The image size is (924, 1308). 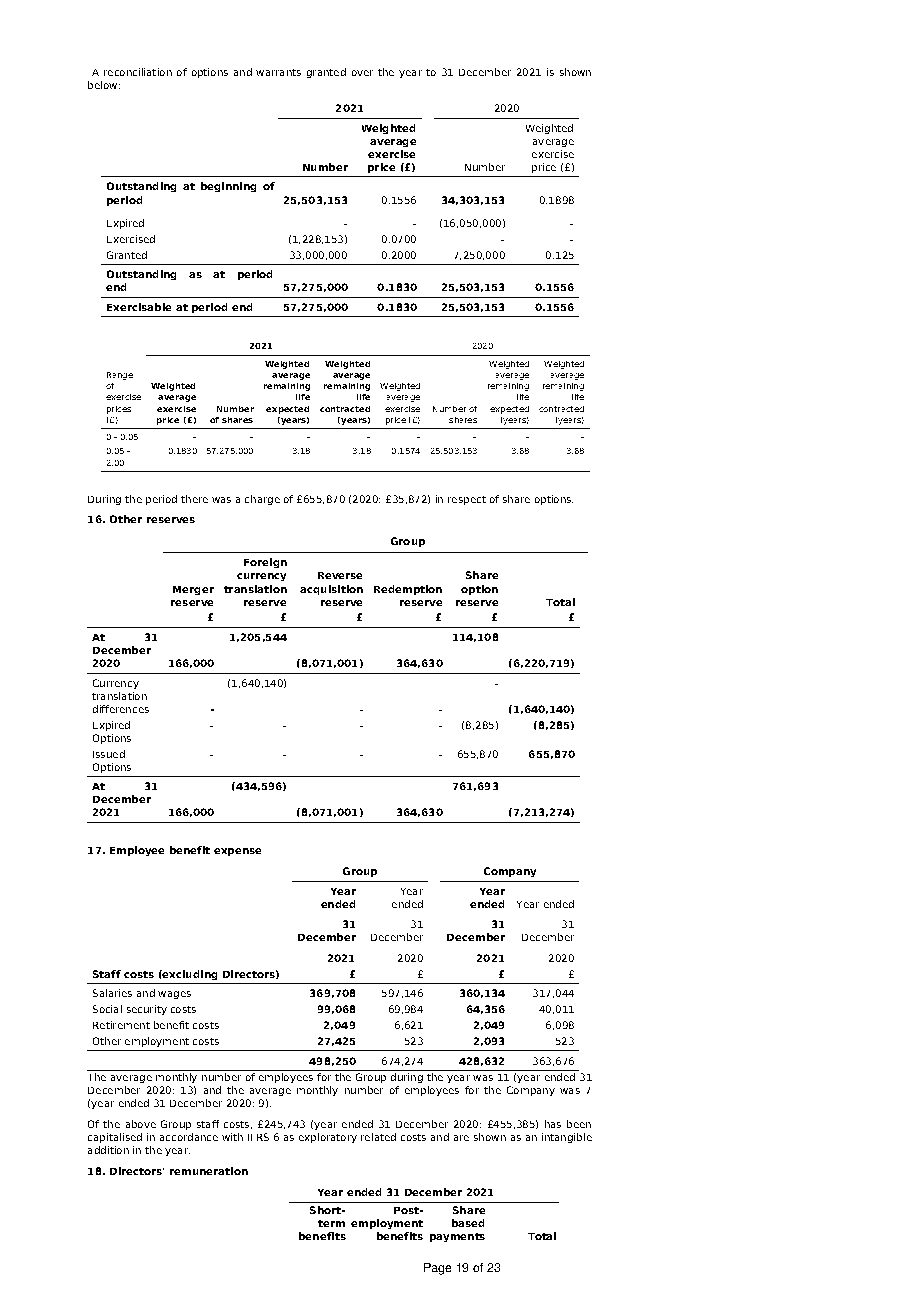 What do you see at coordinates (121, 709) in the page?
I see `differences` at bounding box center [121, 709].
